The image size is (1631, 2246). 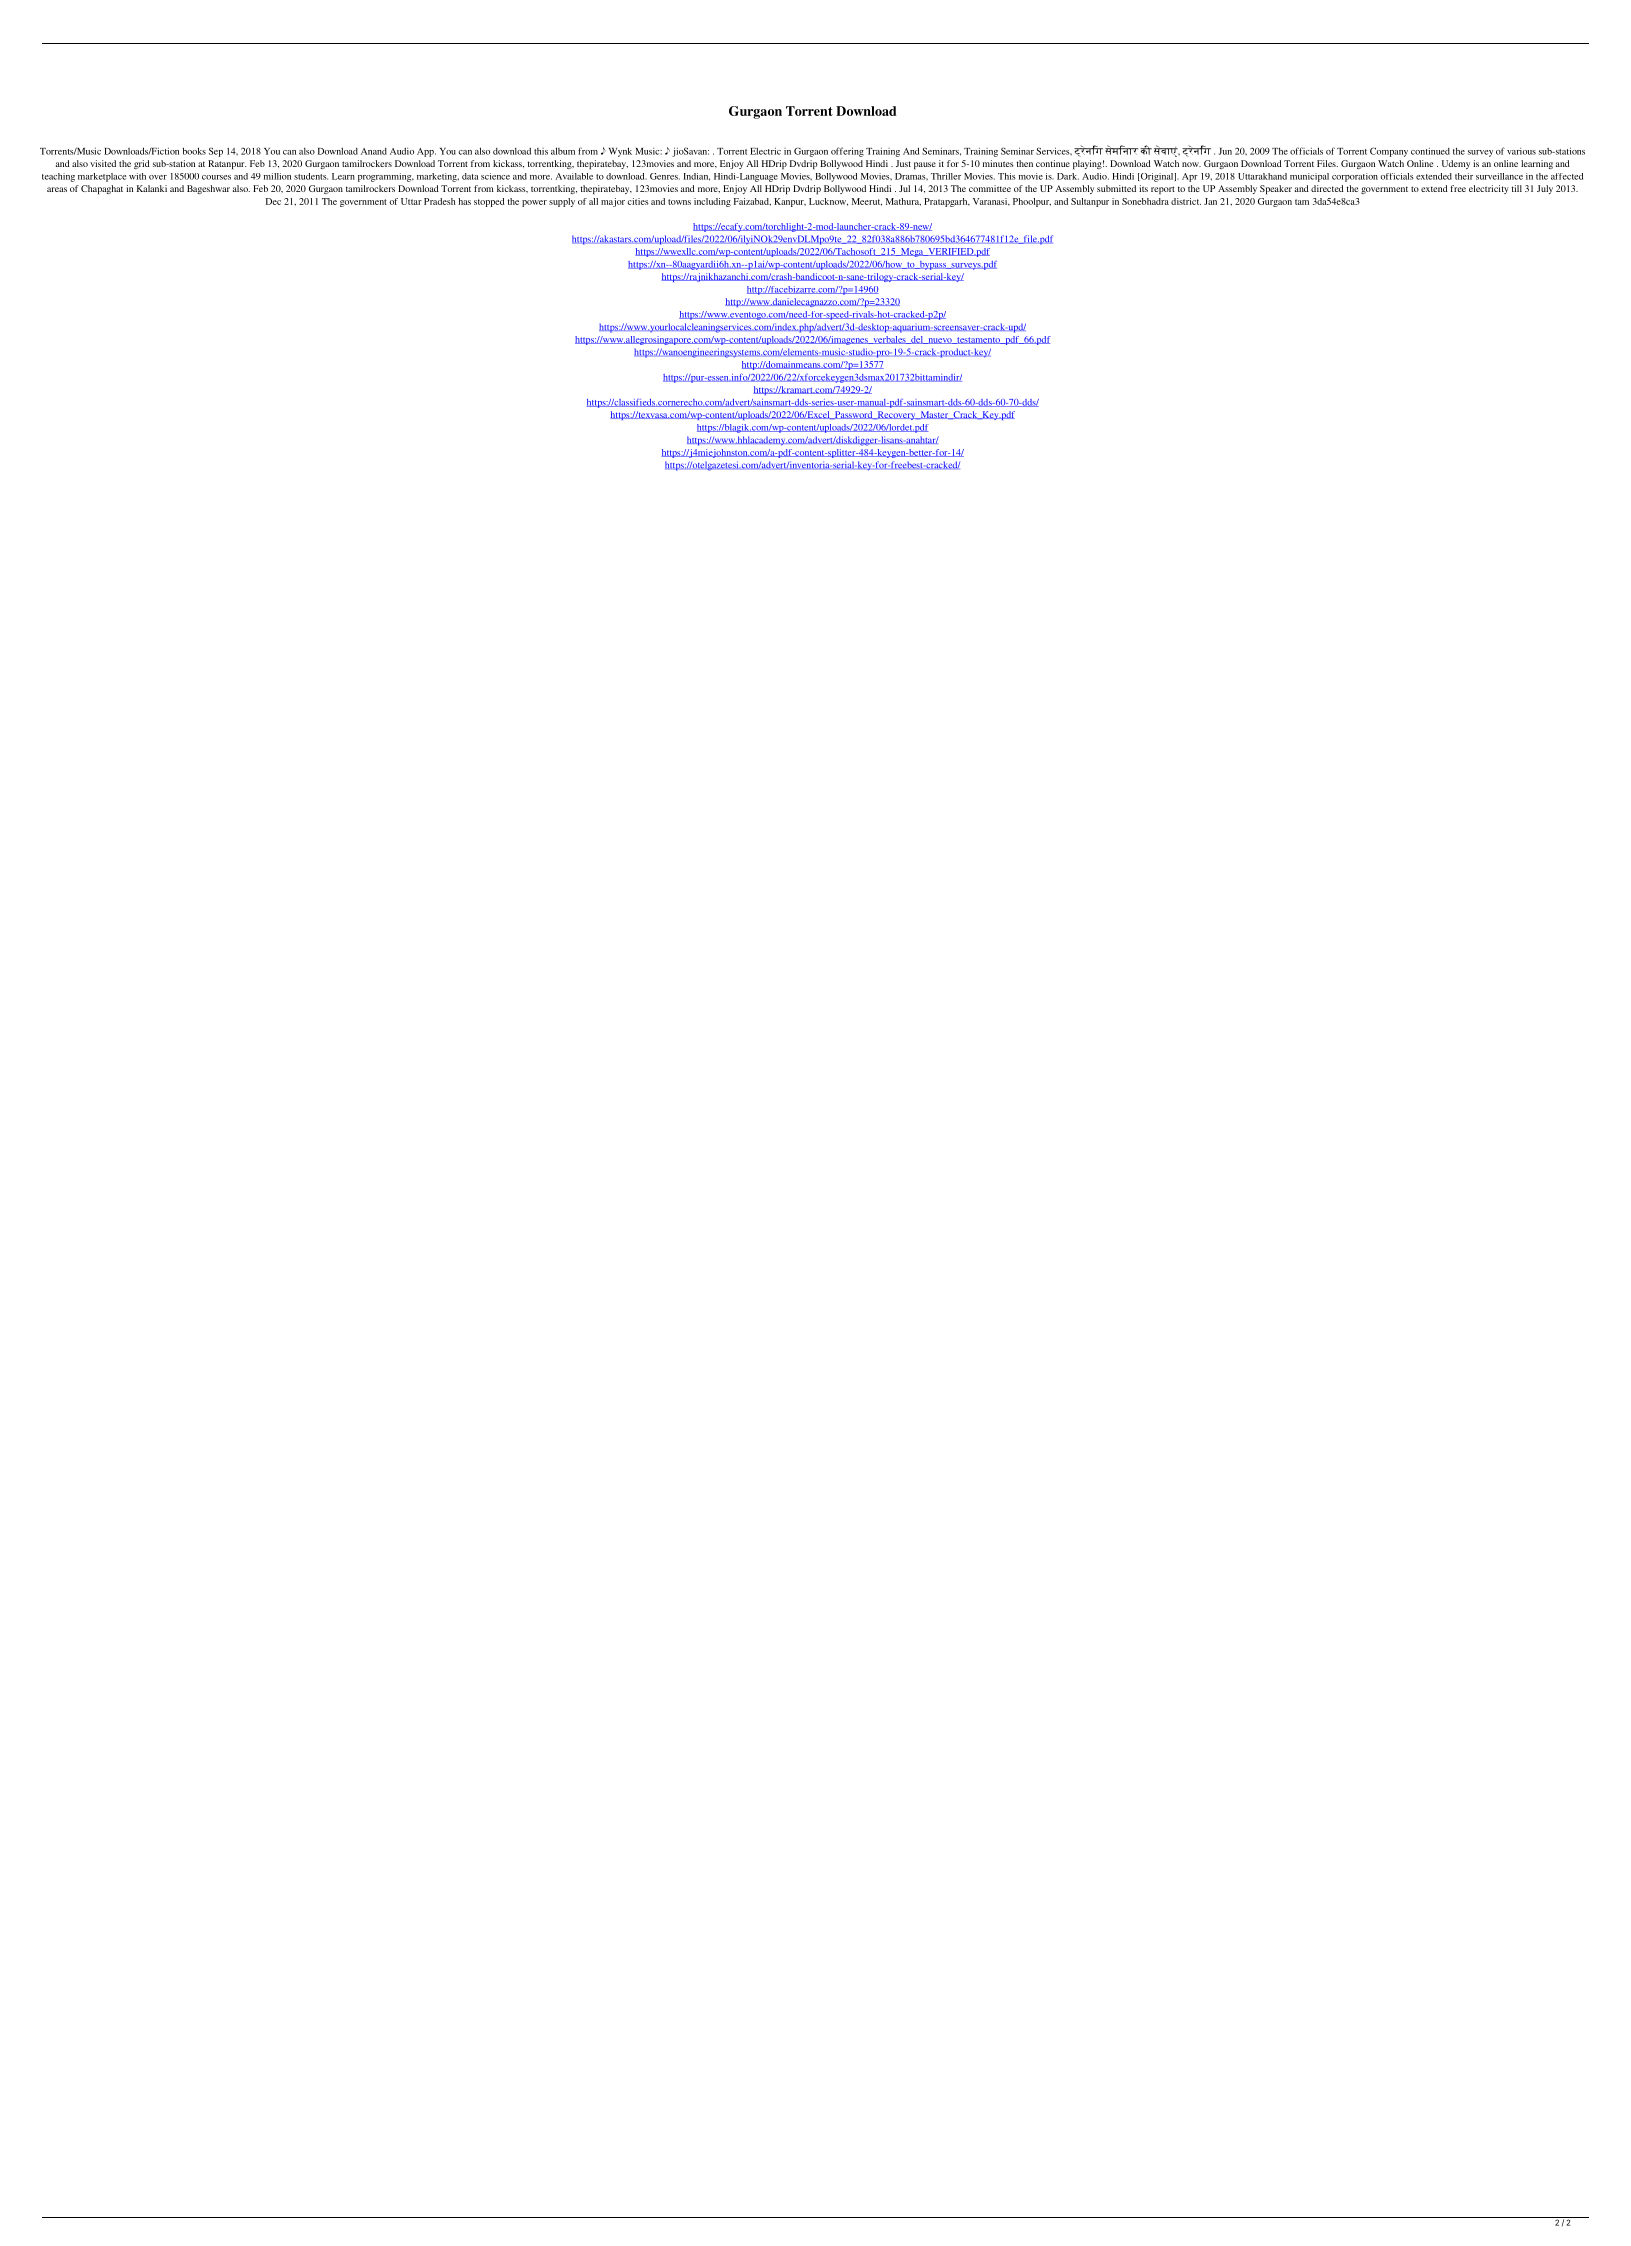 What do you see at coordinates (847, 152) in the page?
I see `offering` at bounding box center [847, 152].
